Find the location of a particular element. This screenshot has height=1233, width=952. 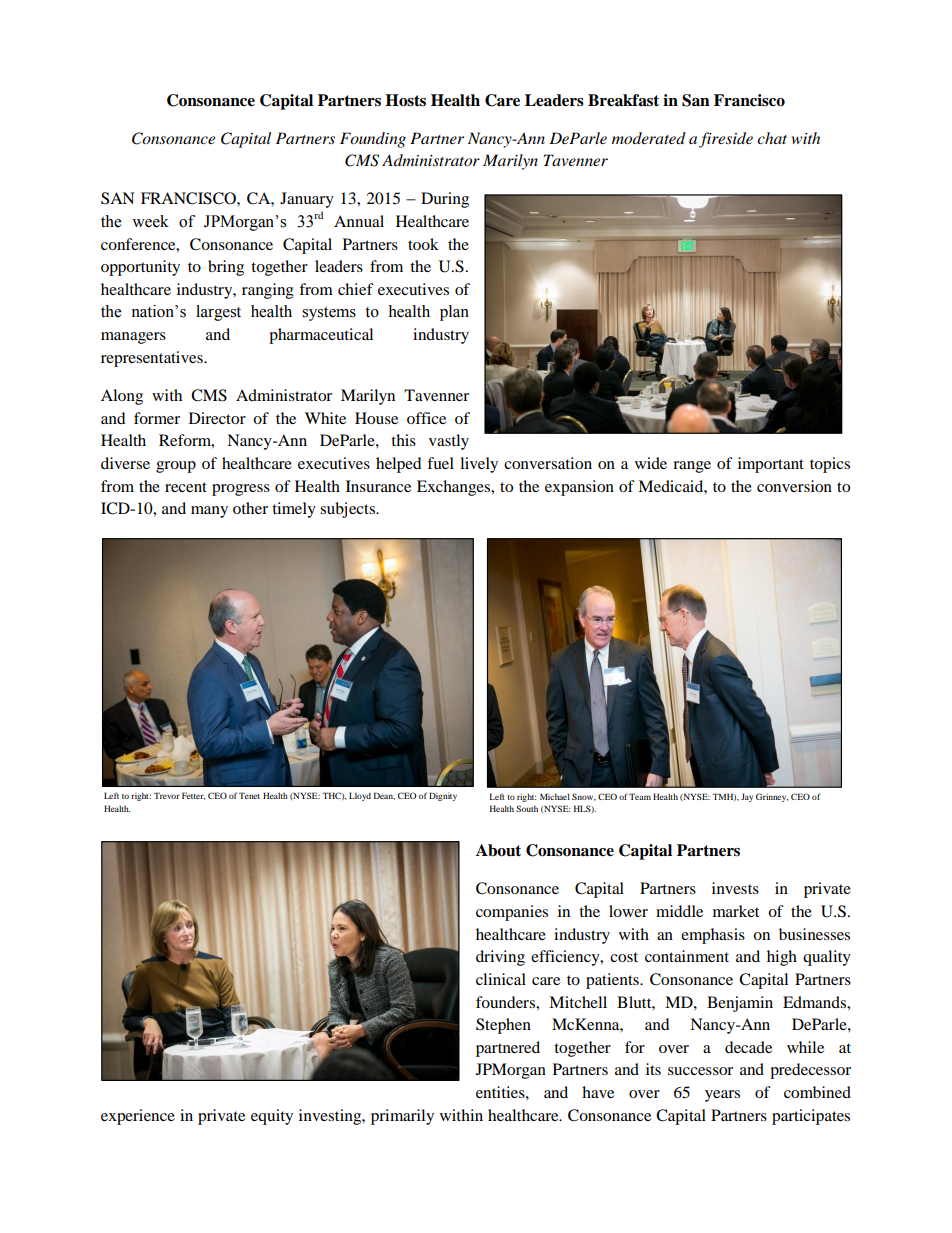

Exchanges is located at coordinates (455, 488).
